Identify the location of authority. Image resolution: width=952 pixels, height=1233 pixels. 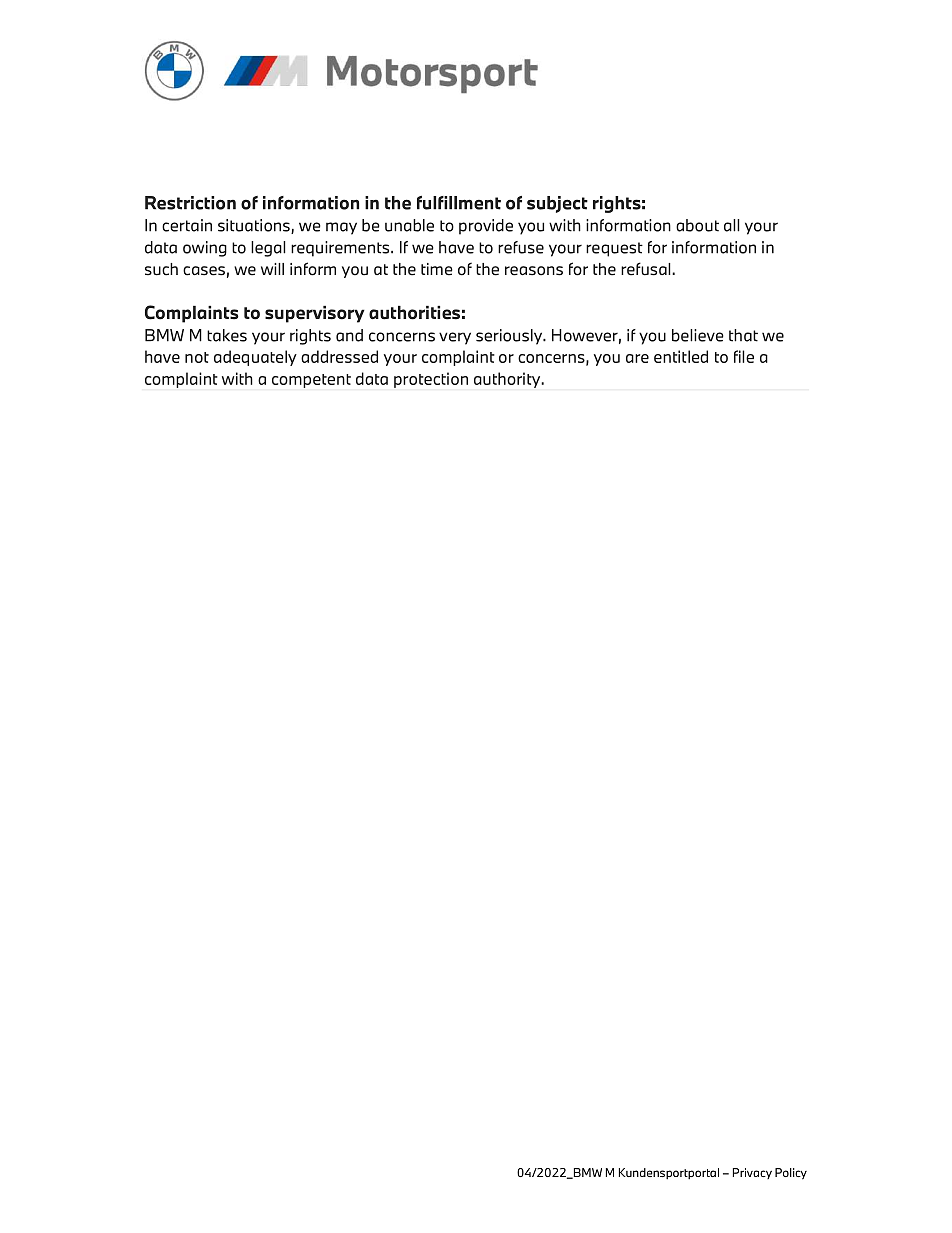
(508, 380).
